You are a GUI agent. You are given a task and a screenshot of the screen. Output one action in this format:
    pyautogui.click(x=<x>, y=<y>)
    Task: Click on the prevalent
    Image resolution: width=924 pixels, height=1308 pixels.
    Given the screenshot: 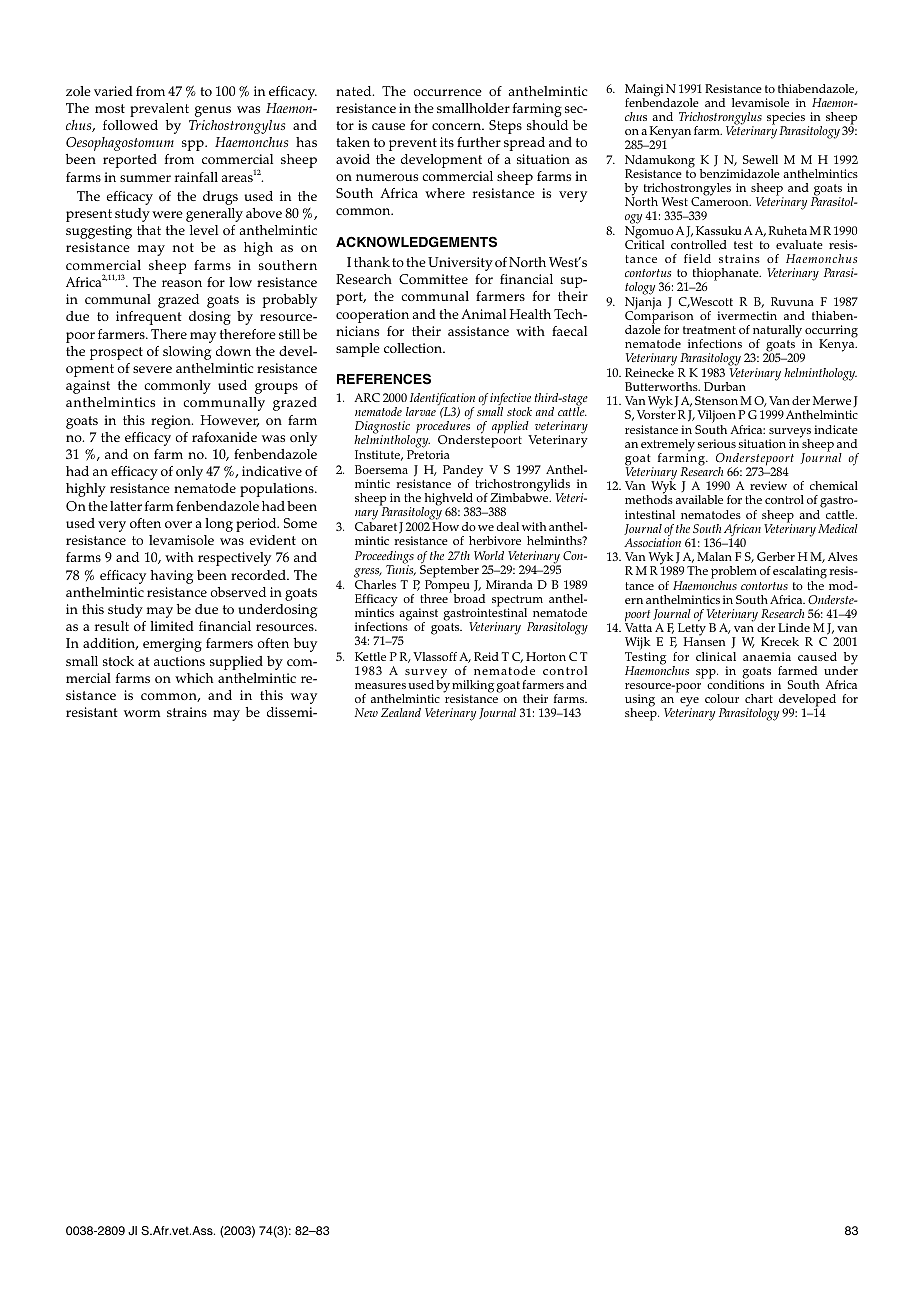 What is the action you would take?
    pyautogui.click(x=159, y=110)
